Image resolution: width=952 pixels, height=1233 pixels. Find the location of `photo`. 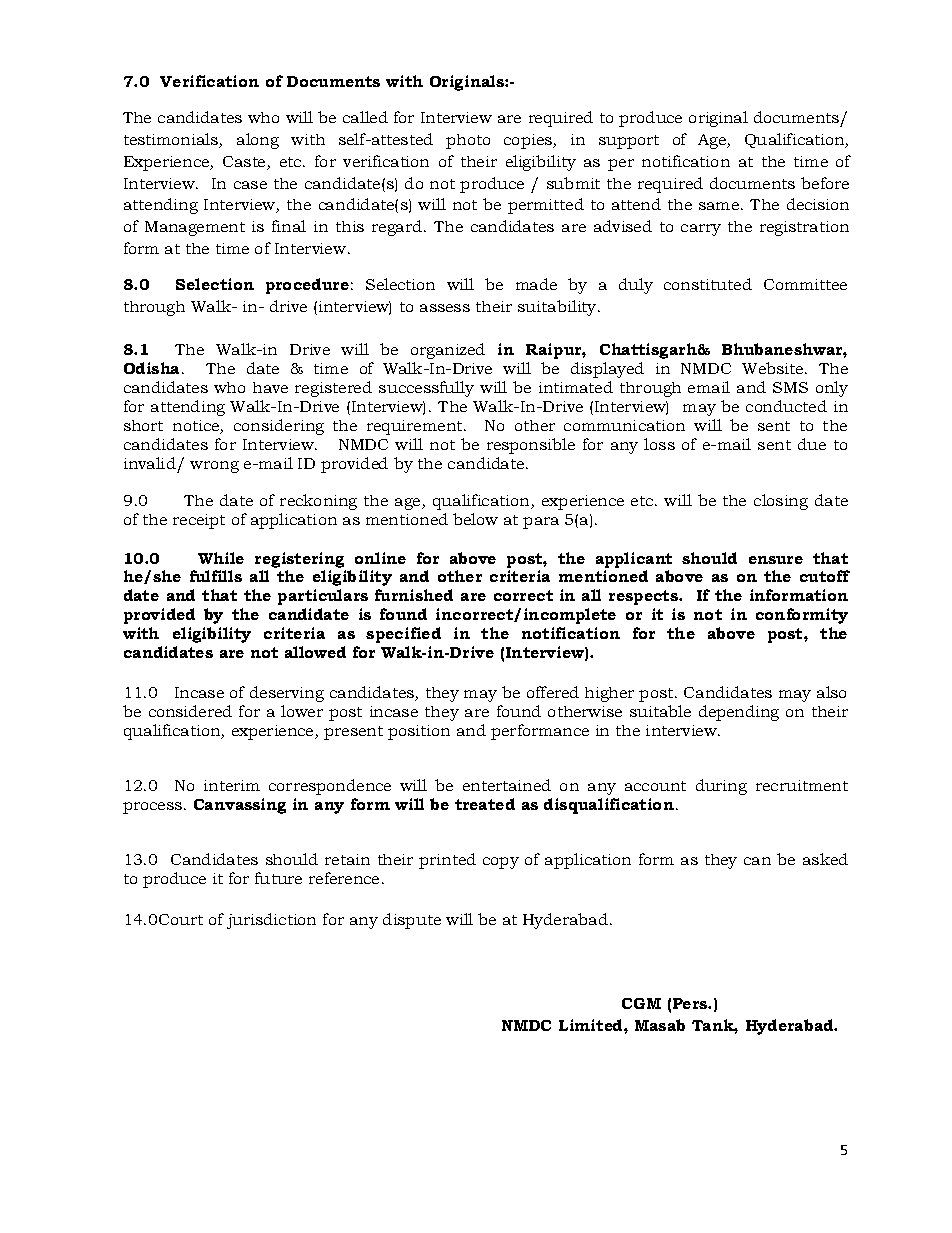

photo is located at coordinates (468, 141).
